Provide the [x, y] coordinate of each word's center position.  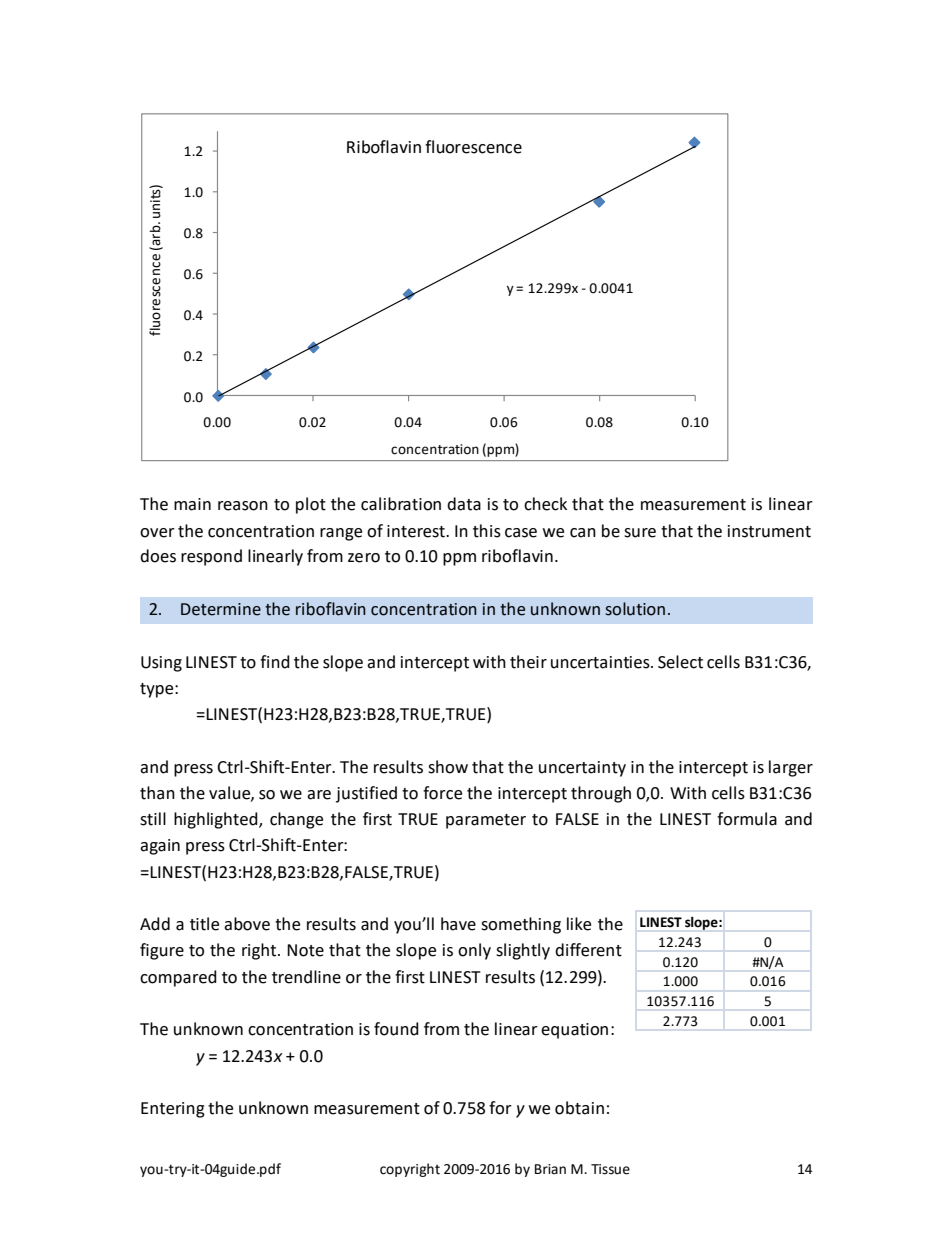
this [487, 531]
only [474, 951]
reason [243, 506]
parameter [486, 821]
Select [680, 662]
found [396, 1029]
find [275, 662]
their [528, 662]
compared [178, 978]
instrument [769, 531]
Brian [550, 1169]
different [588, 950]
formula [747, 819]
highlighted [217, 820]
